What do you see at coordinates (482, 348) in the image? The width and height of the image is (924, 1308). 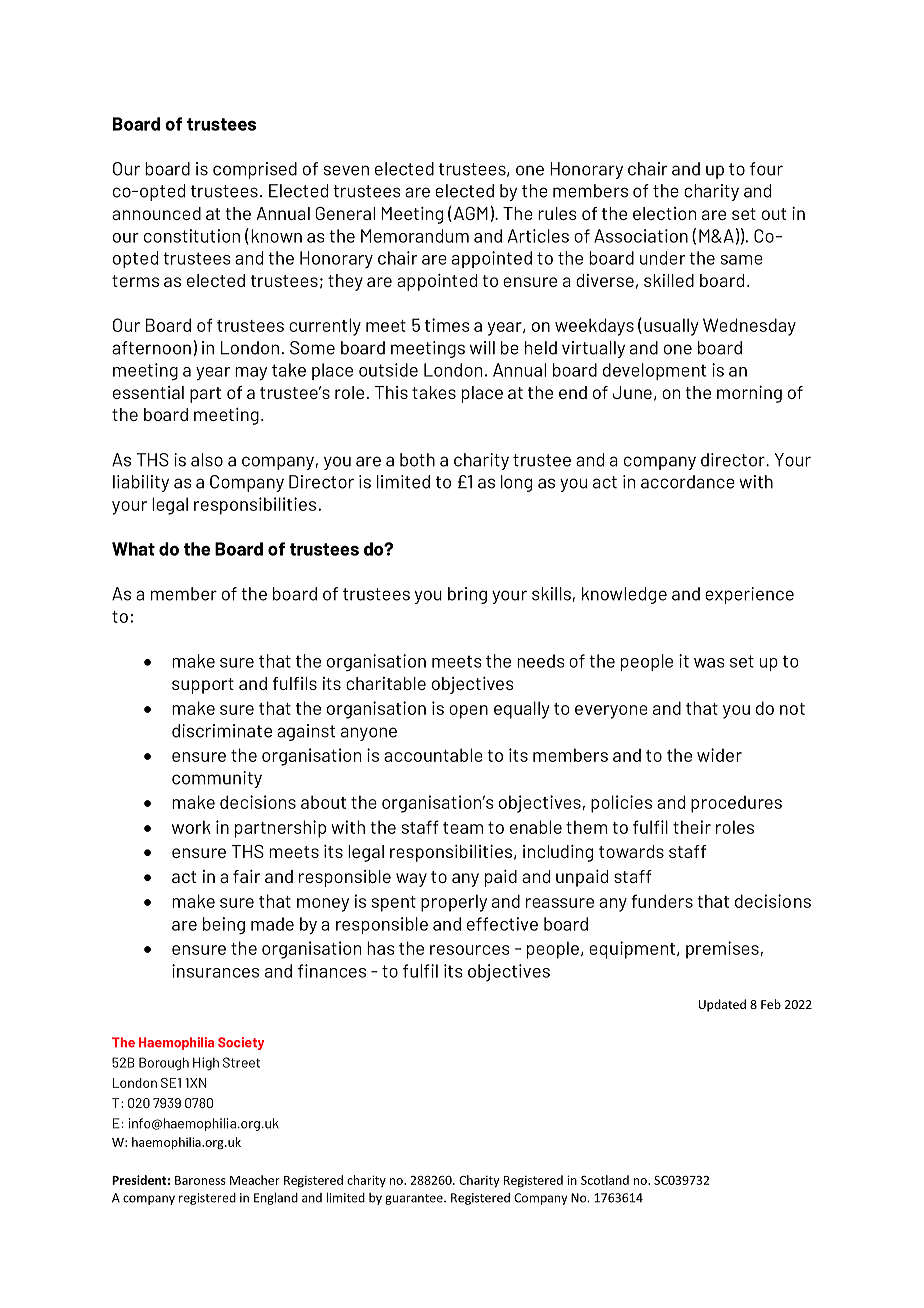 I see `will` at bounding box center [482, 348].
